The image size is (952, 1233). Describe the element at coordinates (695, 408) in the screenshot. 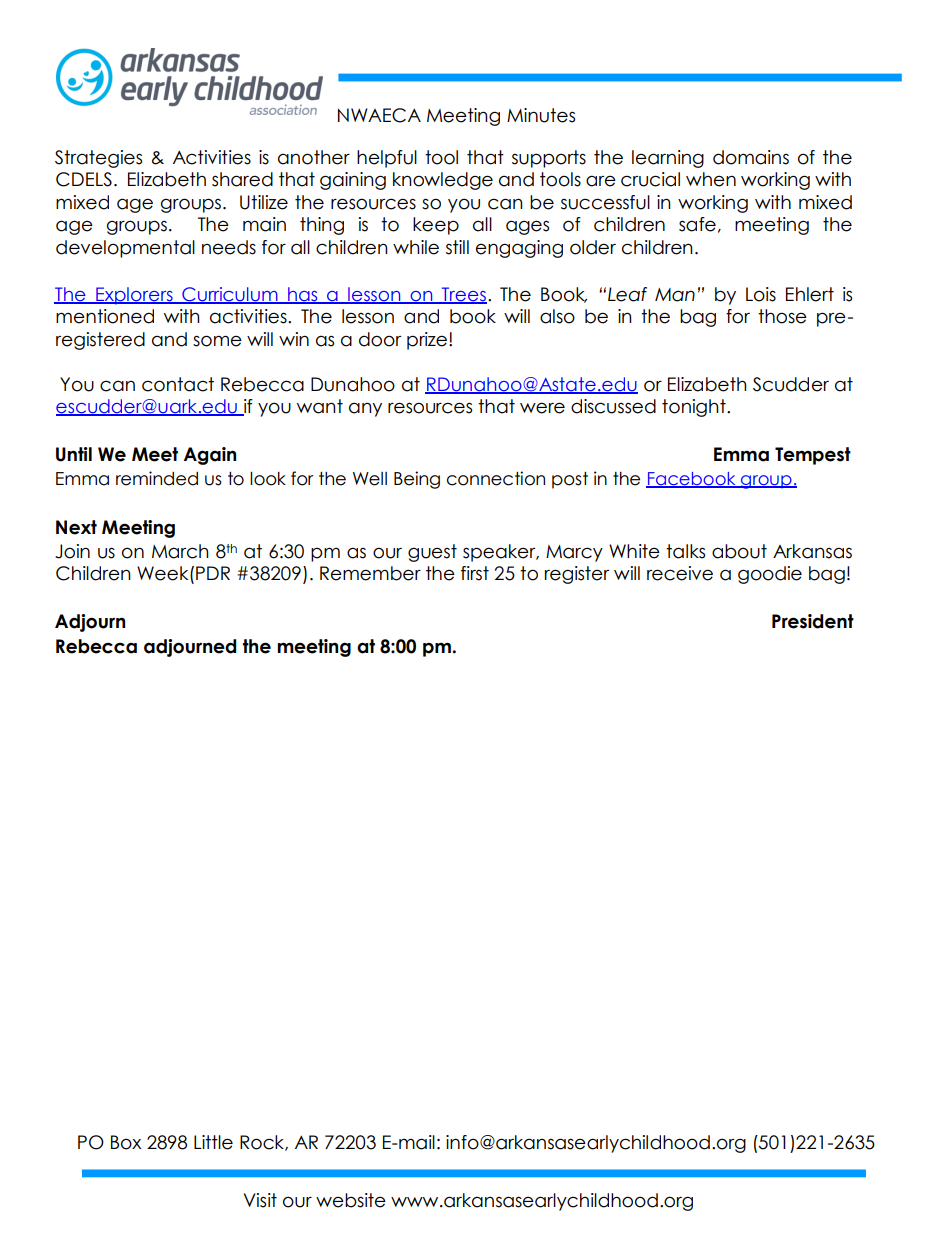

I see `tonight` at that location.
